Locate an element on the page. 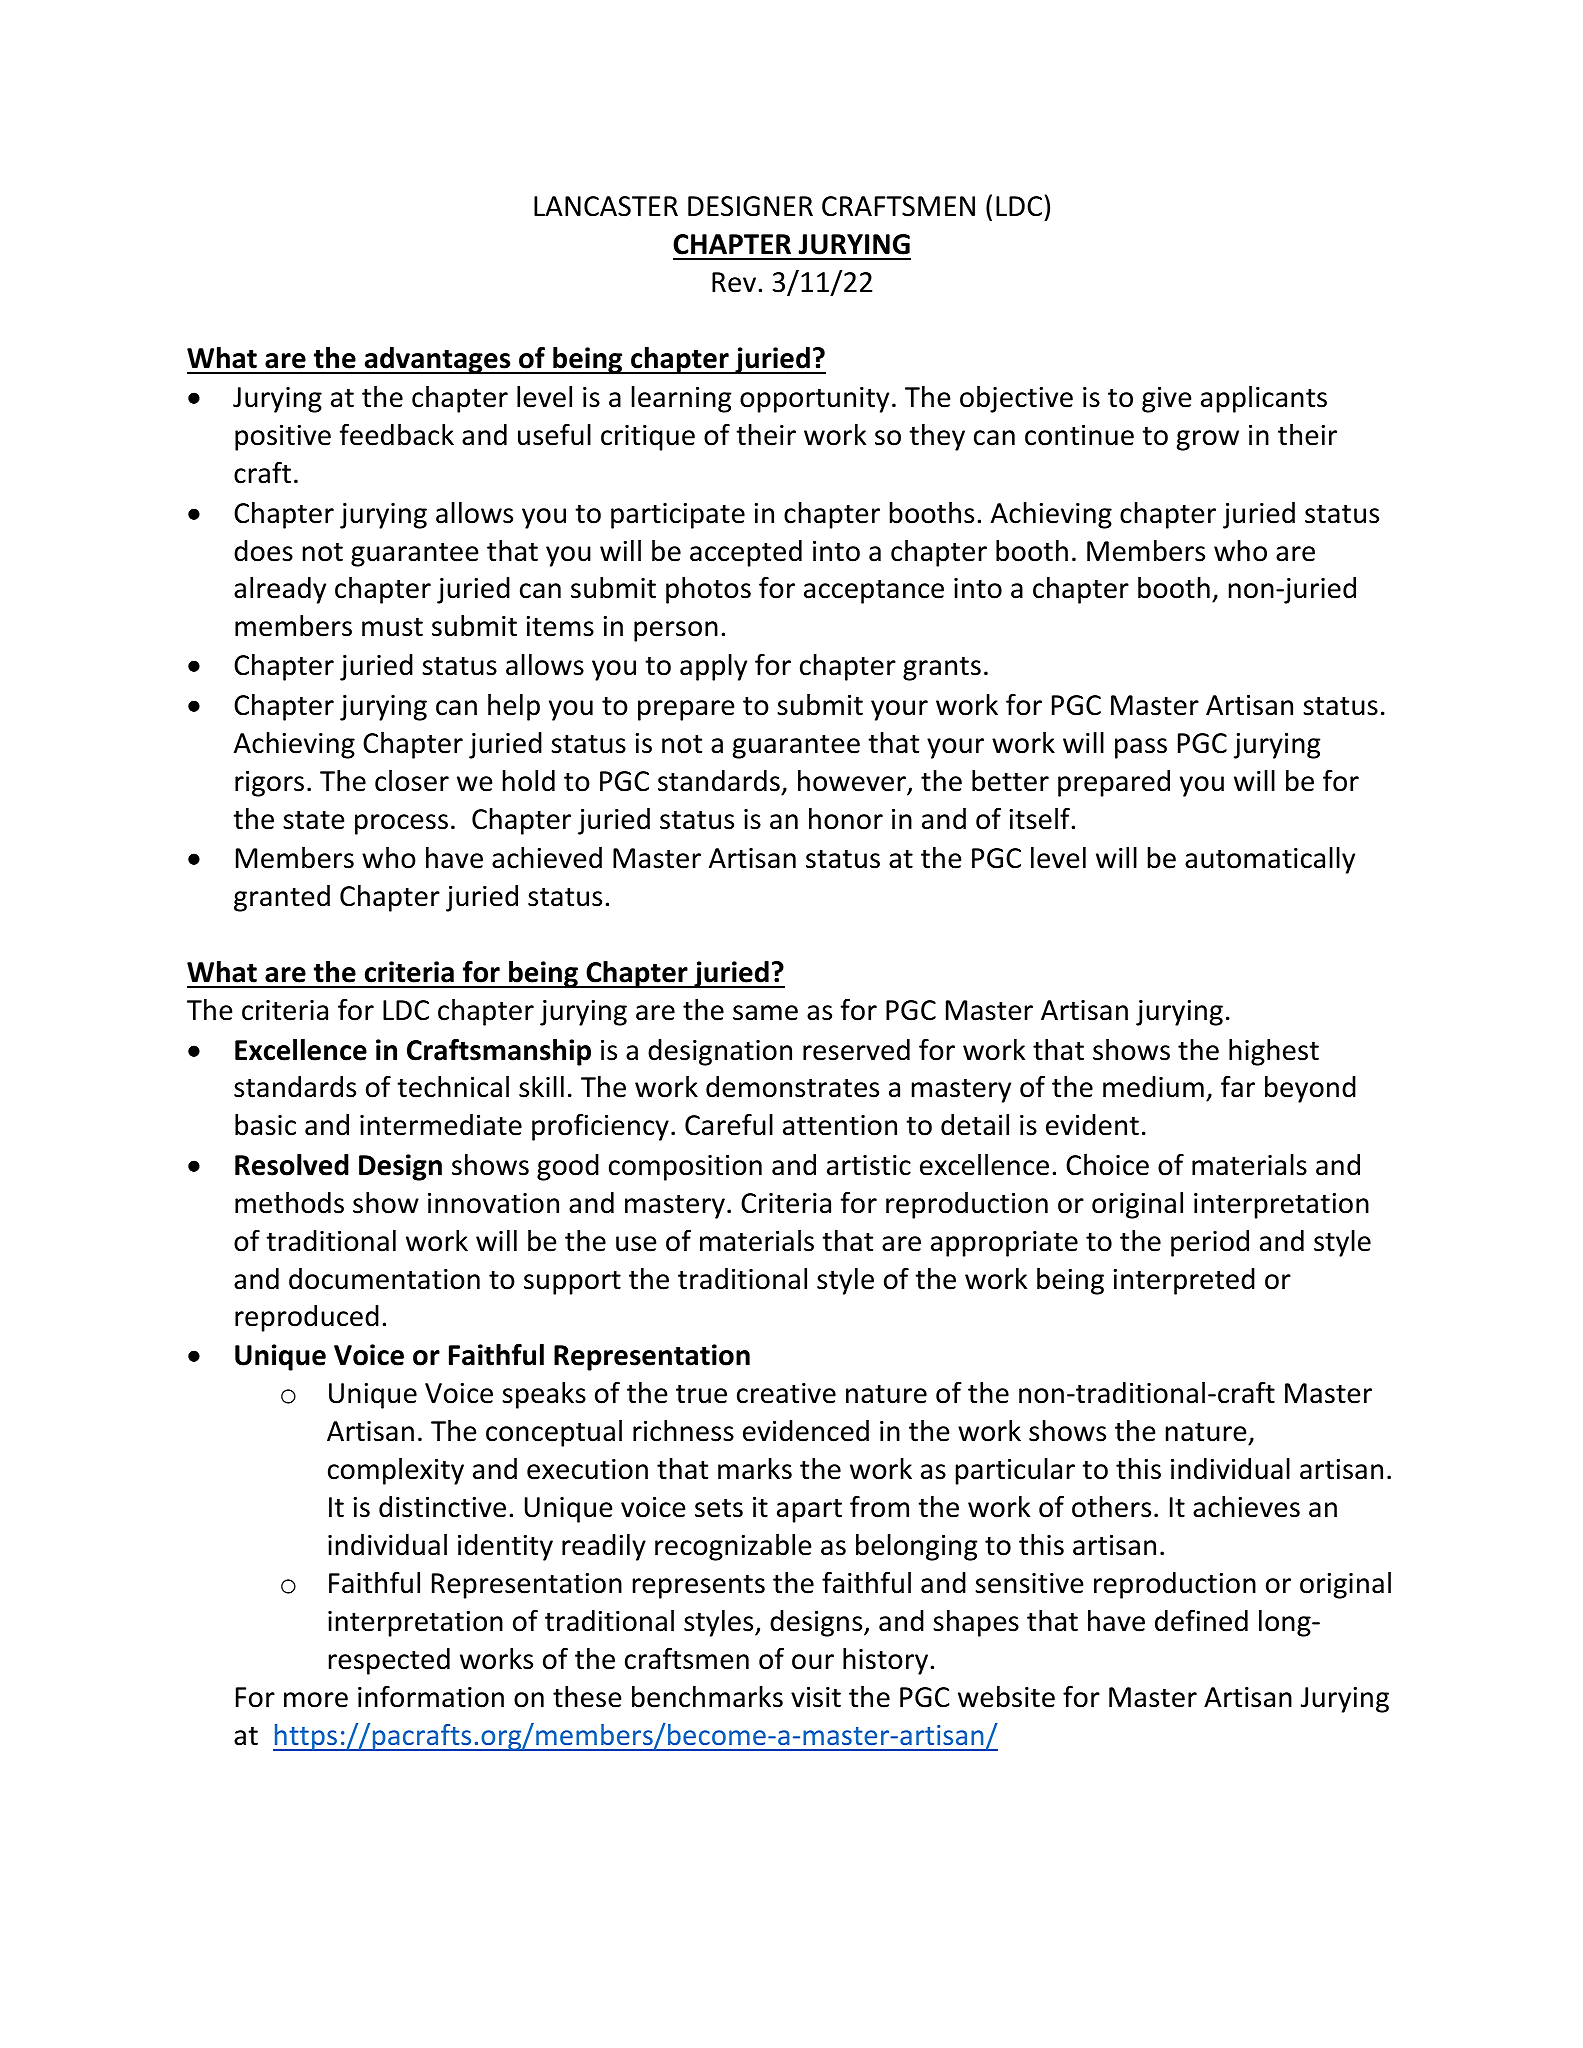  defined is located at coordinates (1201, 1621).
